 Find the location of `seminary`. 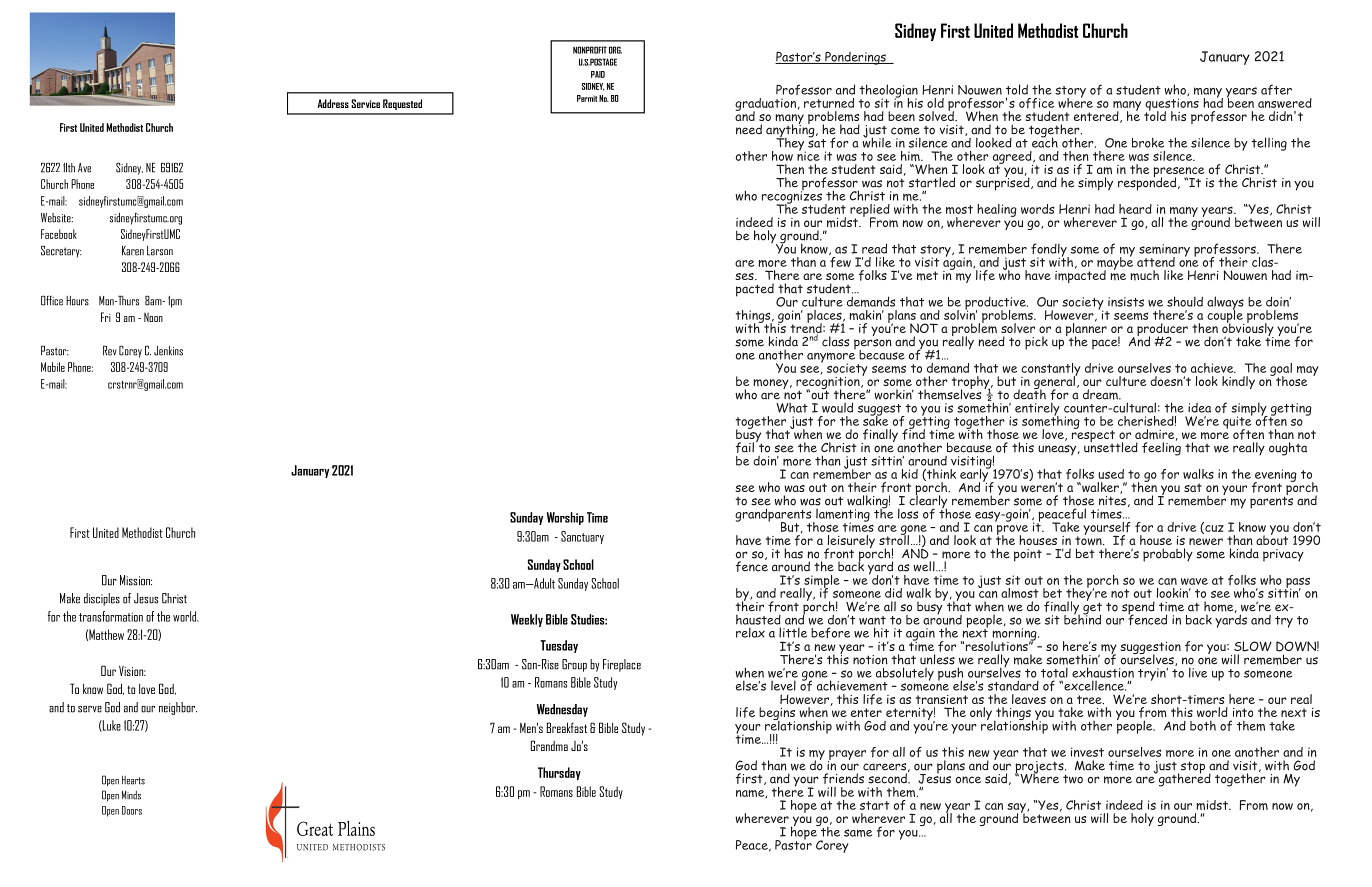

seminary is located at coordinates (1164, 251).
